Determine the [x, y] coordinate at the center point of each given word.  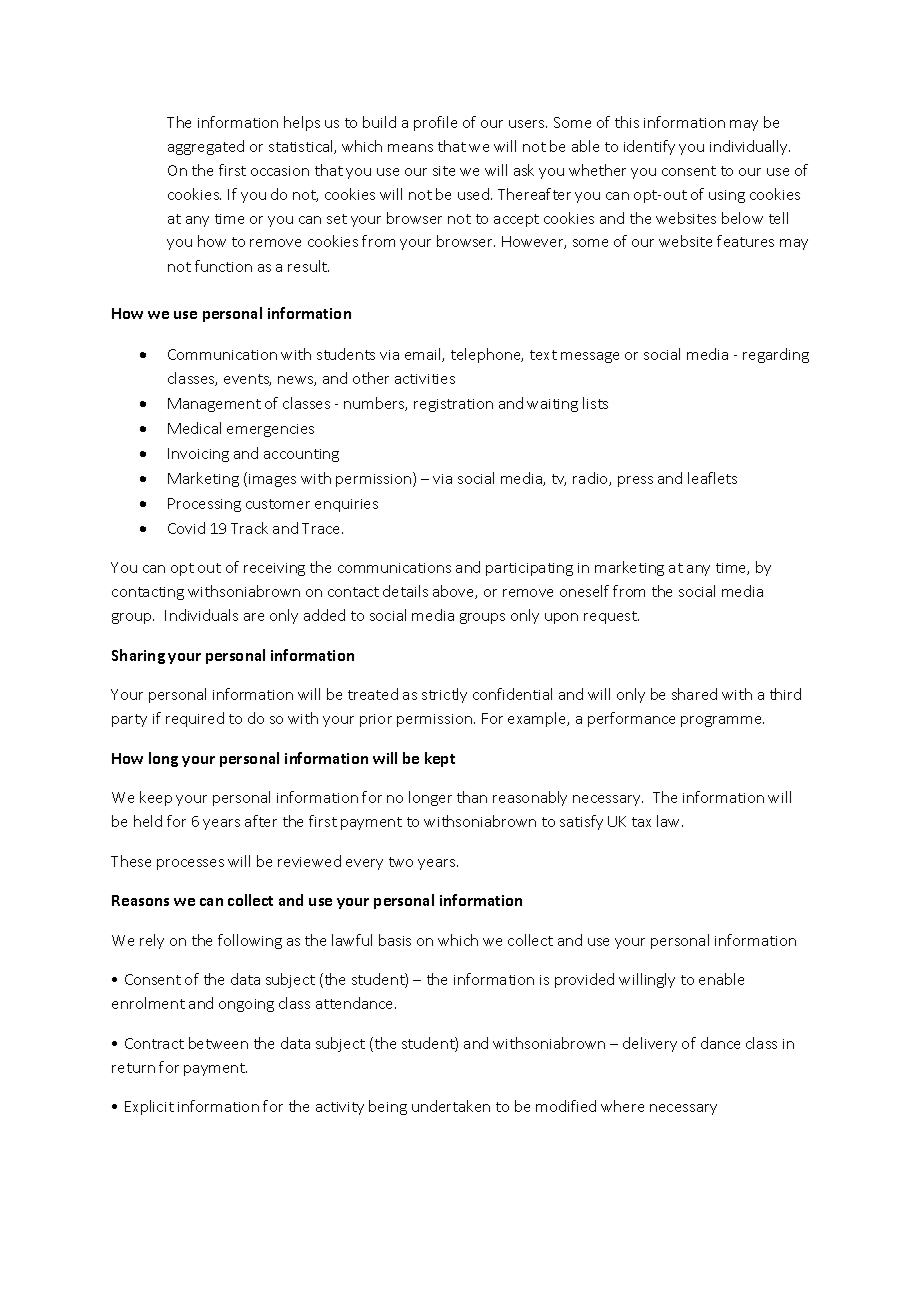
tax [641, 822]
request [611, 617]
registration [453, 405]
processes [190, 864]
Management [214, 405]
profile [435, 123]
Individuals [201, 615]
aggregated [206, 147]
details [405, 591]
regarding [776, 355]
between [218, 1043]
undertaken [451, 1106]
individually [750, 147]
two [401, 862]
